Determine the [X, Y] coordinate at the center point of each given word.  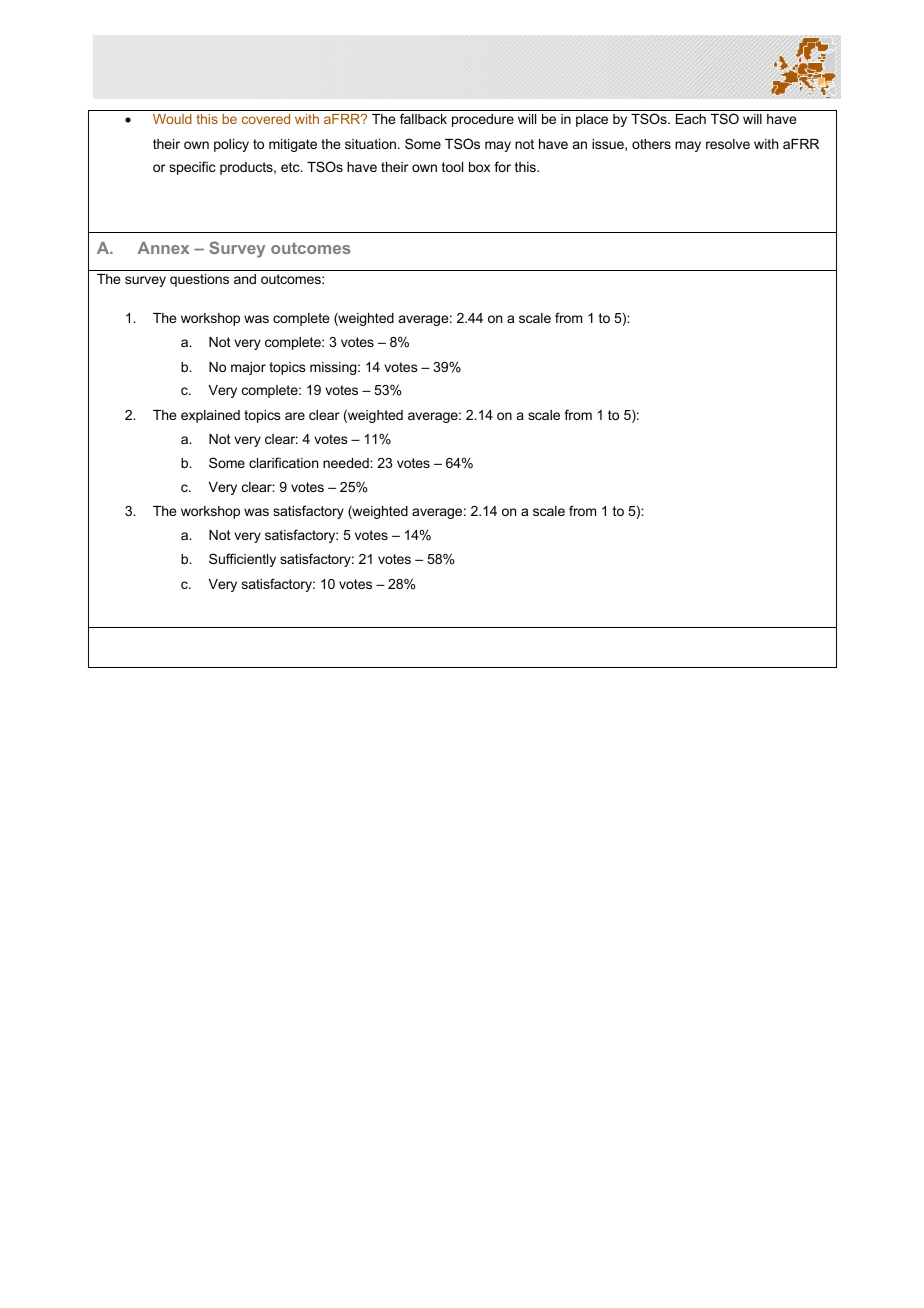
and [245, 279]
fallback [423, 118]
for [502, 166]
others [651, 144]
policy [231, 145]
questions [199, 280]
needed [347, 463]
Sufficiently [242, 560]
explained [210, 416]
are [295, 416]
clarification [283, 462]
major [248, 368]
